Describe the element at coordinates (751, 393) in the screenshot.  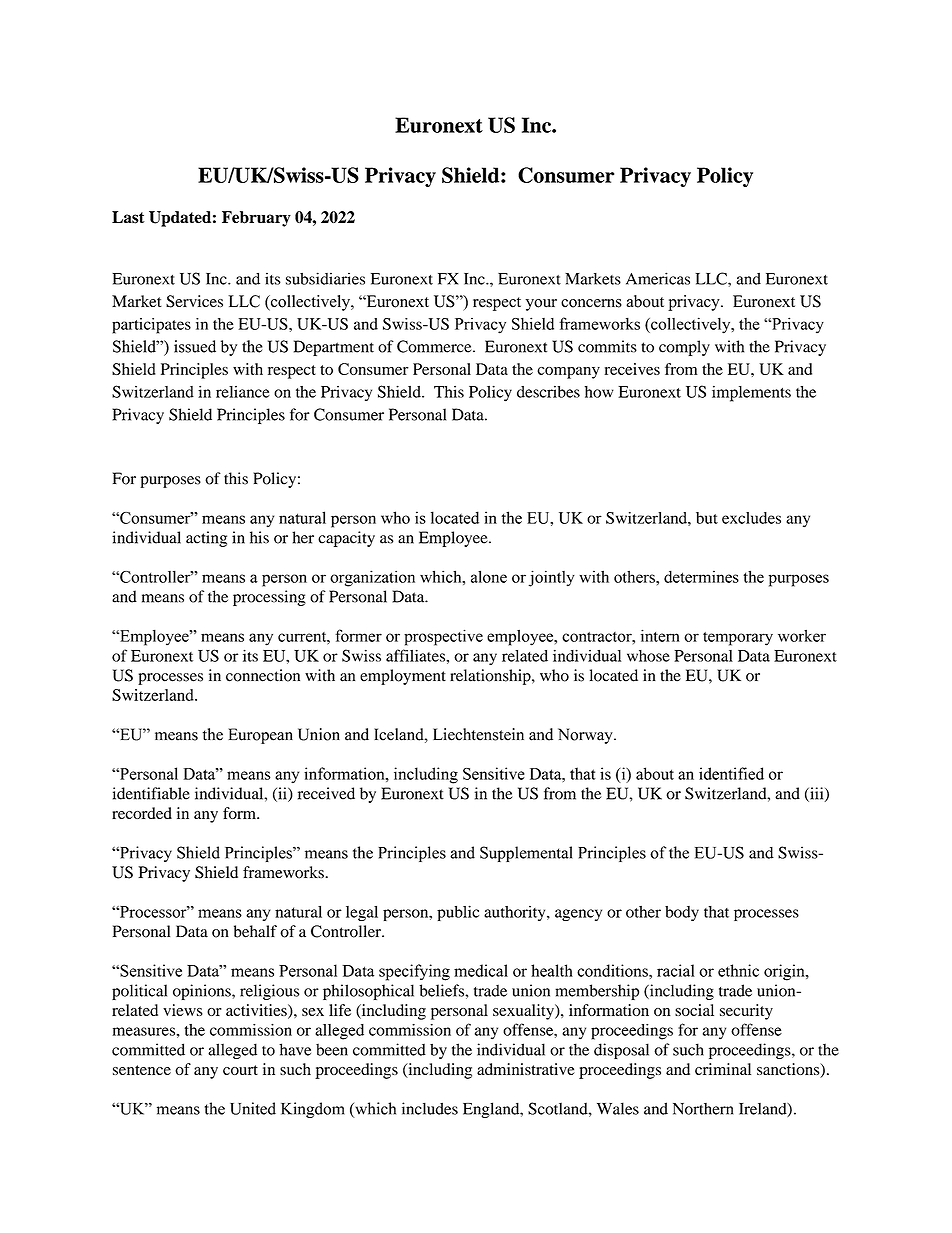
I see `implements` at that location.
